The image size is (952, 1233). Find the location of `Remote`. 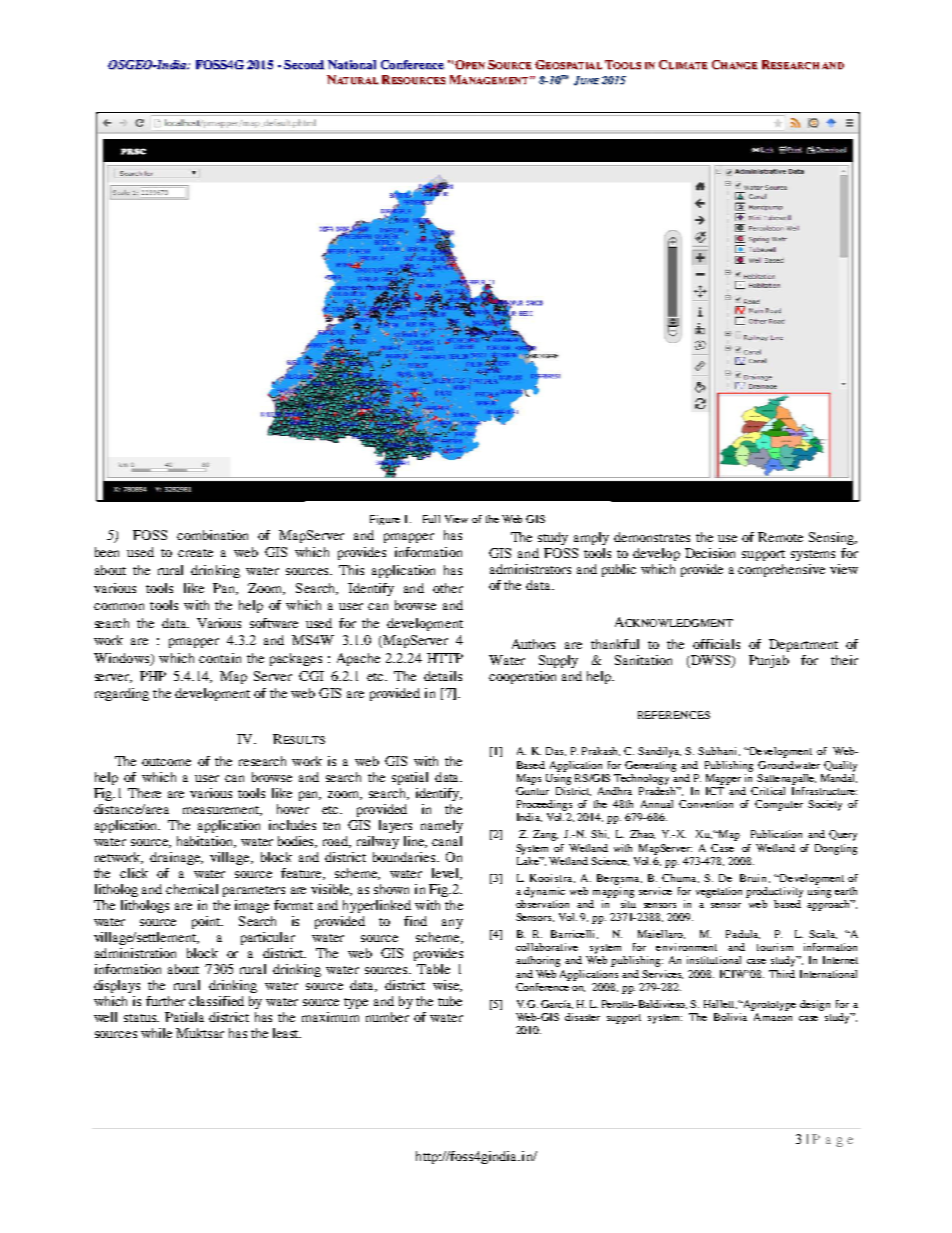

Remote is located at coordinates (780, 537).
